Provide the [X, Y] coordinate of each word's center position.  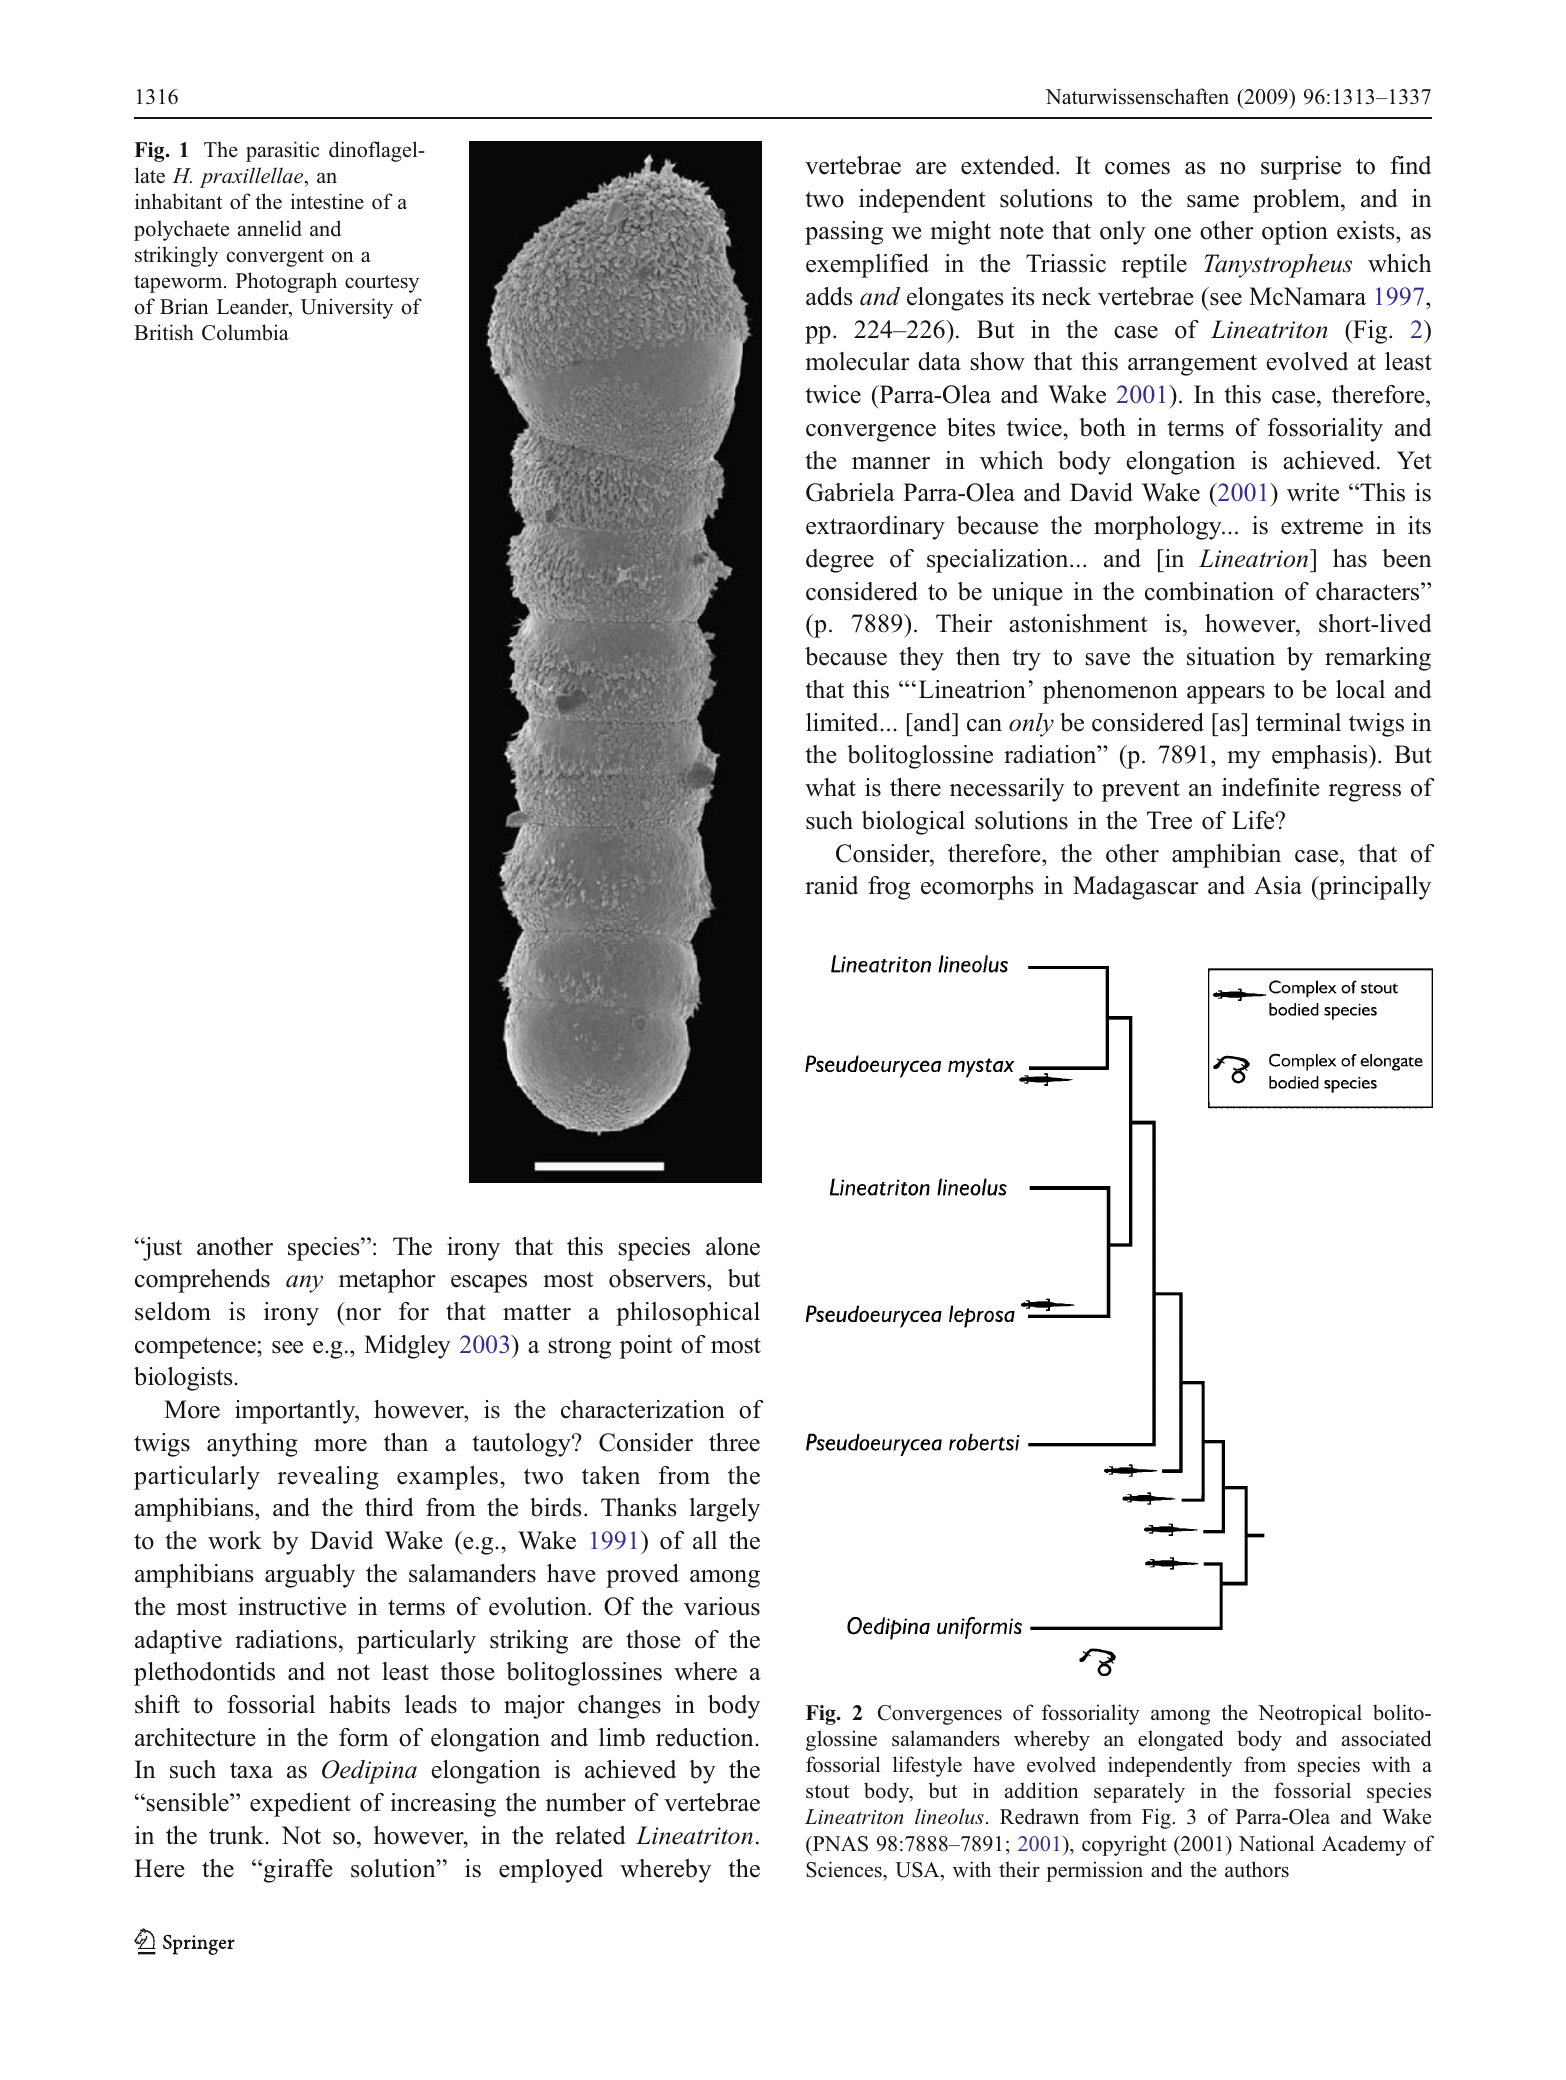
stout [828, 1792]
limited [843, 722]
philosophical [688, 1314]
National [1276, 1843]
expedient [300, 1805]
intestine [327, 201]
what [830, 787]
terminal [1298, 722]
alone [733, 1246]
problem [1297, 201]
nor [363, 1314]
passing [844, 233]
